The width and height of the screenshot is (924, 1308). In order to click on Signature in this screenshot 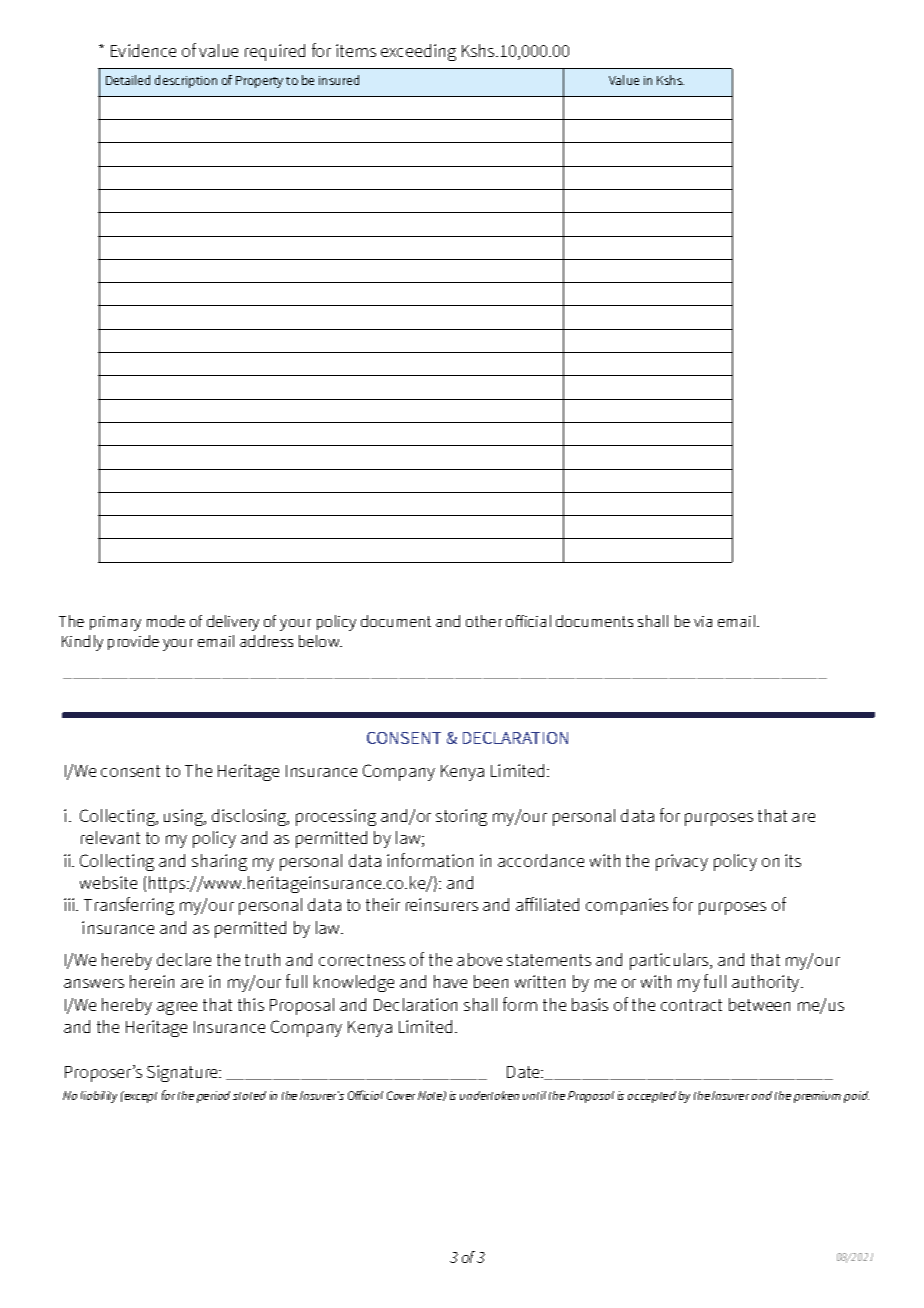, I will do `click(184, 1073)`.
